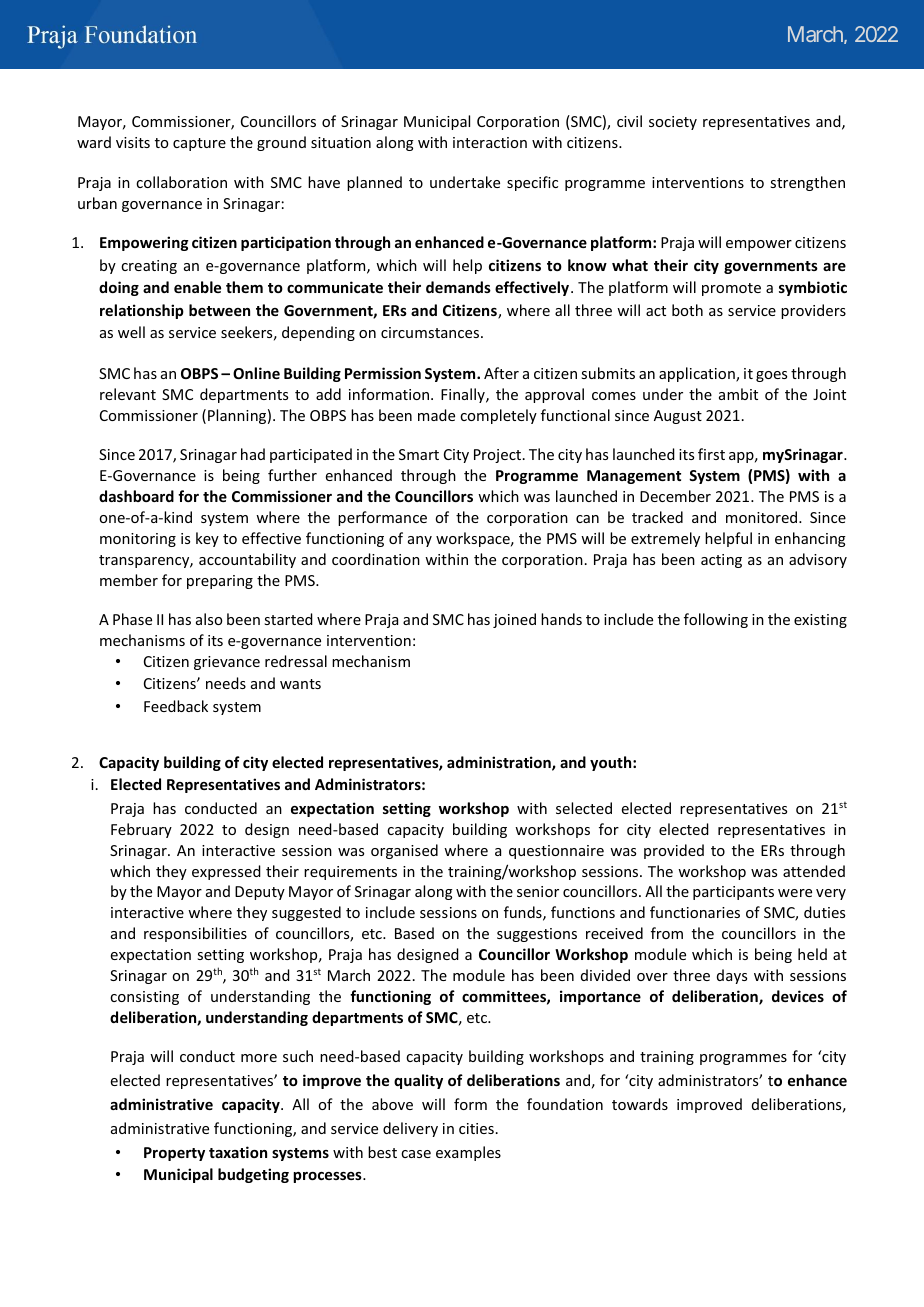 This screenshot has height=1307, width=924. What do you see at coordinates (131, 332) in the screenshot?
I see `well` at bounding box center [131, 332].
